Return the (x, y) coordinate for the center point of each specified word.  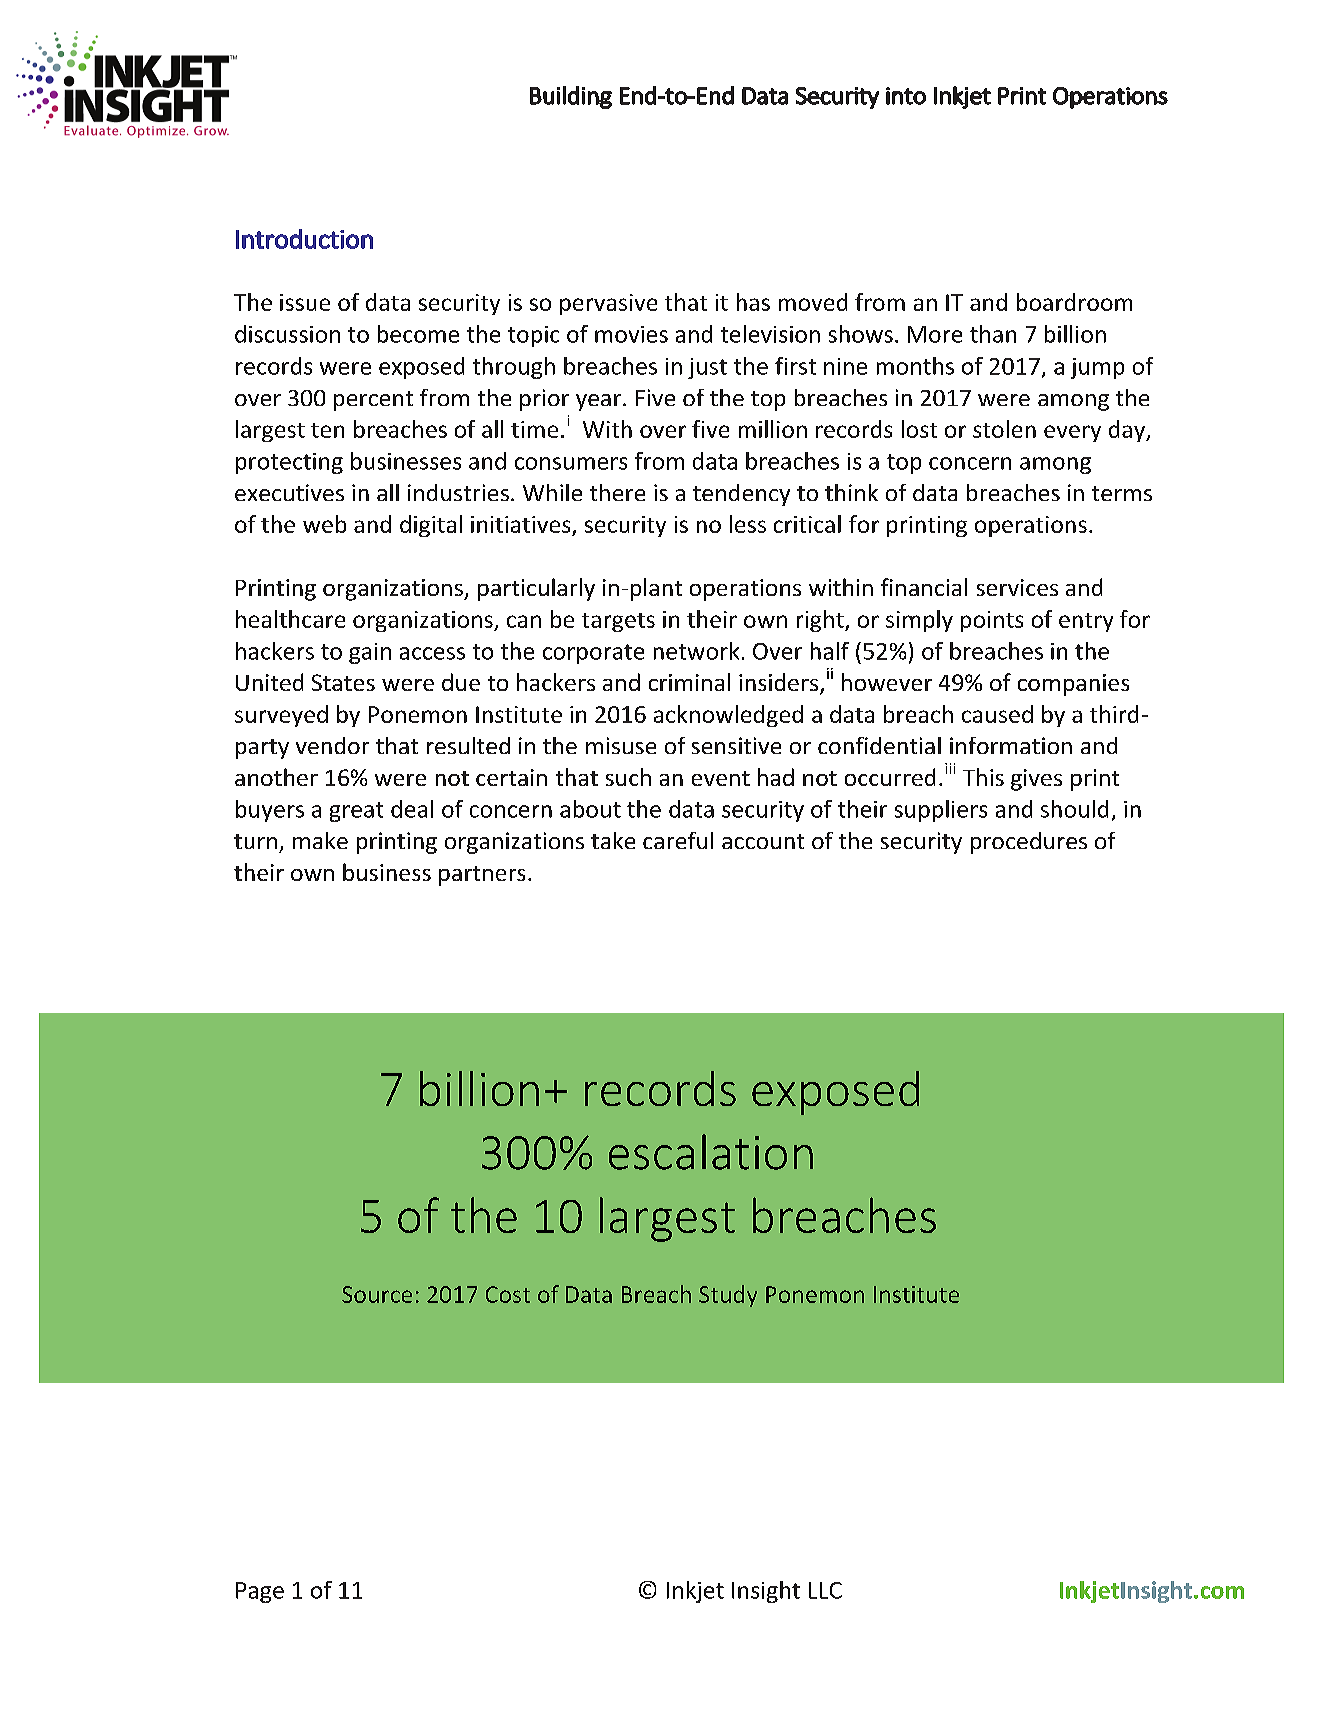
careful (678, 840)
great (356, 812)
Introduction (304, 239)
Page (260, 1592)
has (753, 302)
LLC (825, 1590)
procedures (1029, 843)
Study (728, 1296)
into (906, 96)
